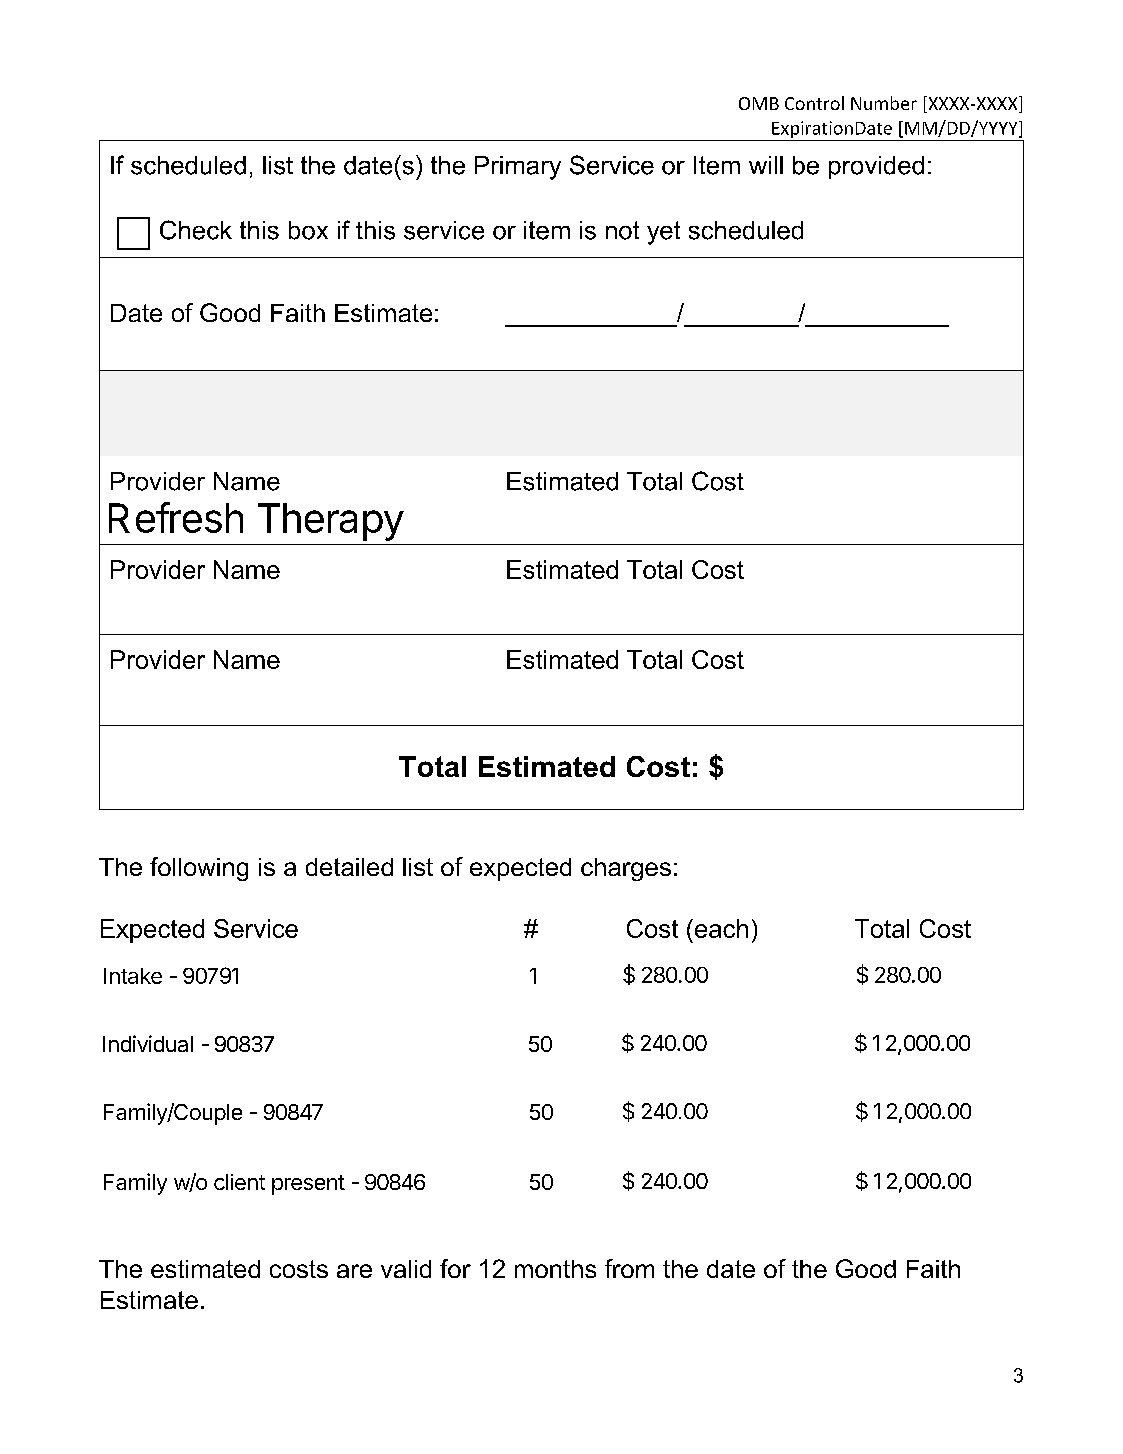  Describe the element at coordinates (555, 1269) in the document. I see `months` at that location.
